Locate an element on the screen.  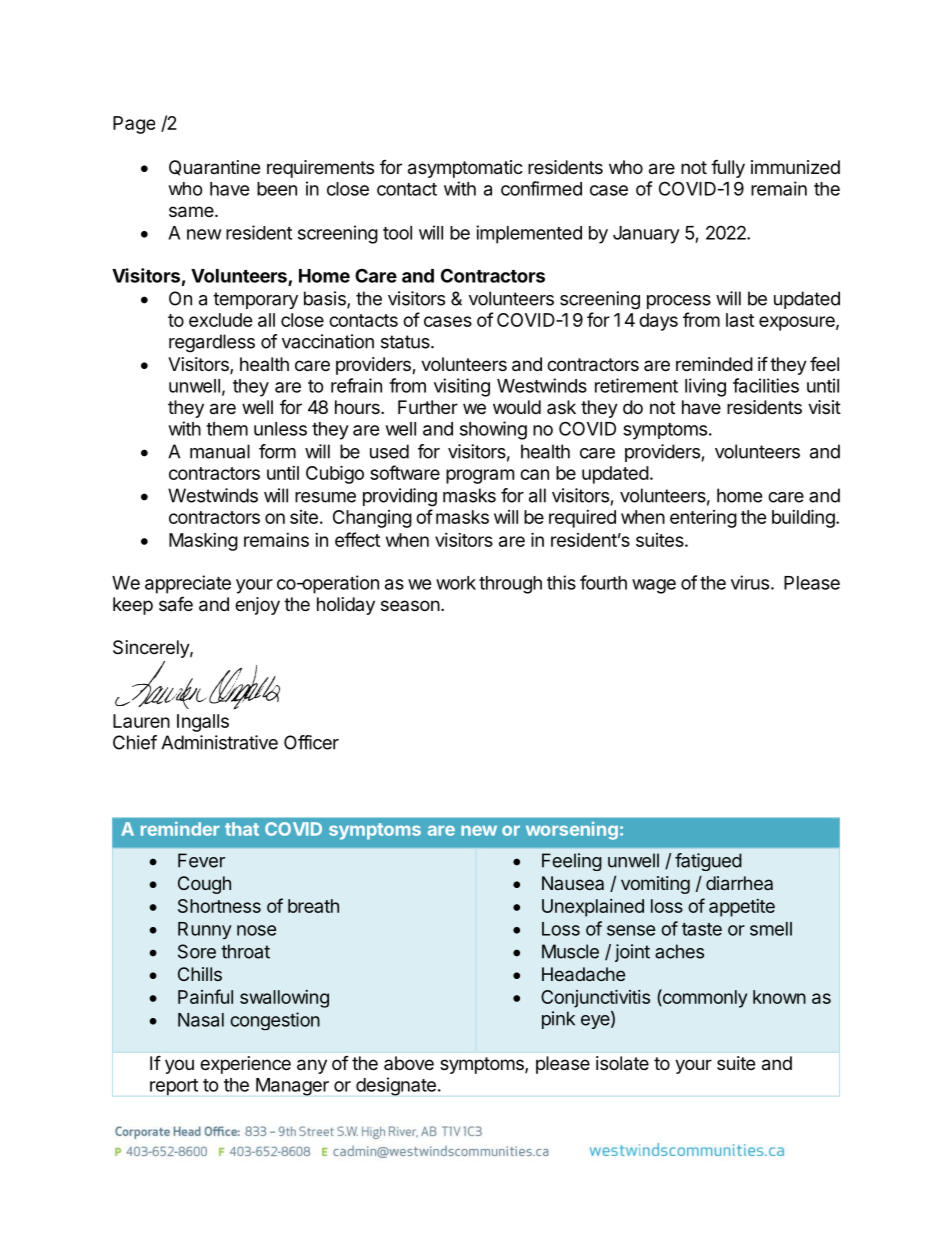
fully is located at coordinates (728, 168).
